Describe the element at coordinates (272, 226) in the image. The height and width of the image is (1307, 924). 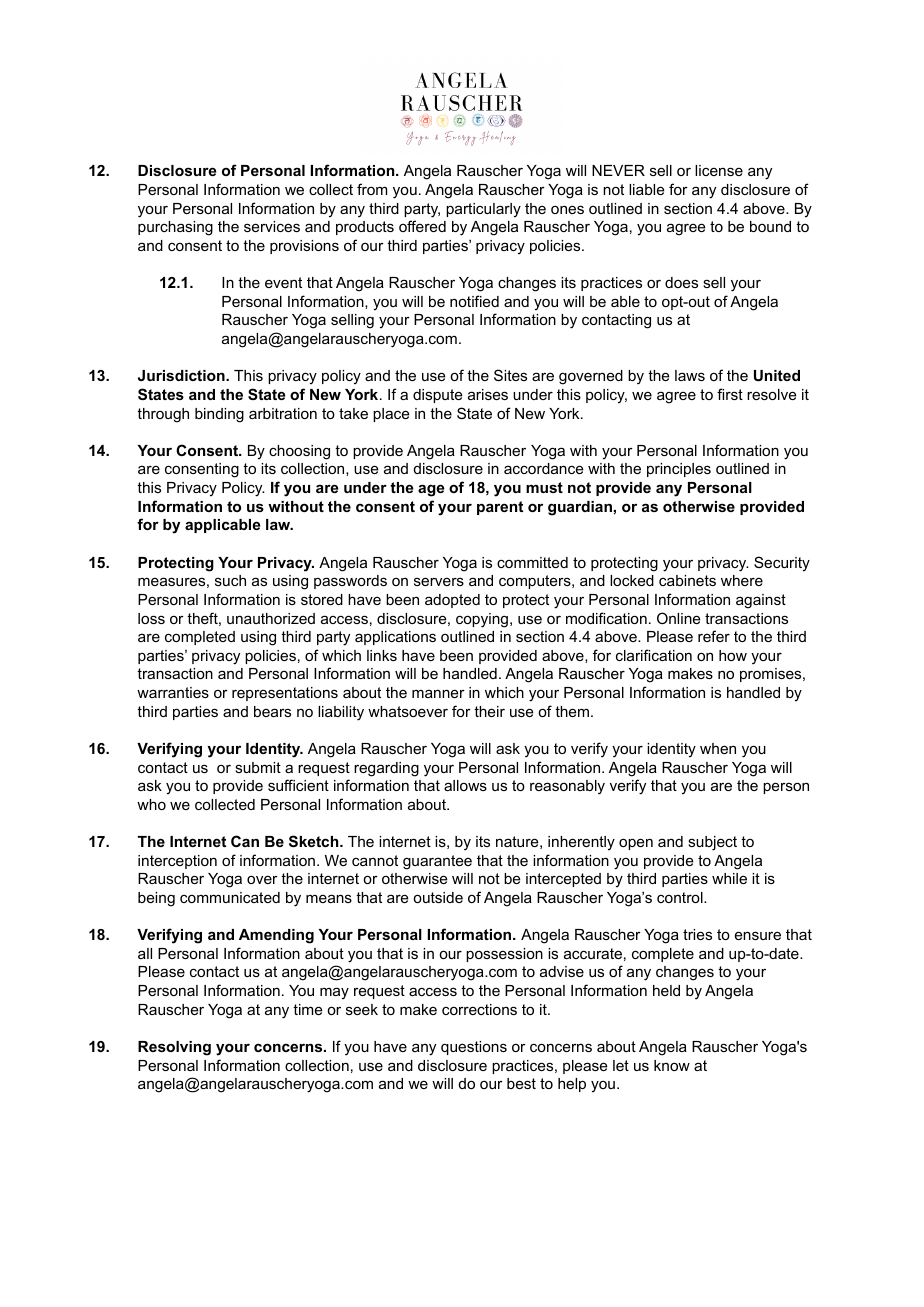
I see `services` at that location.
